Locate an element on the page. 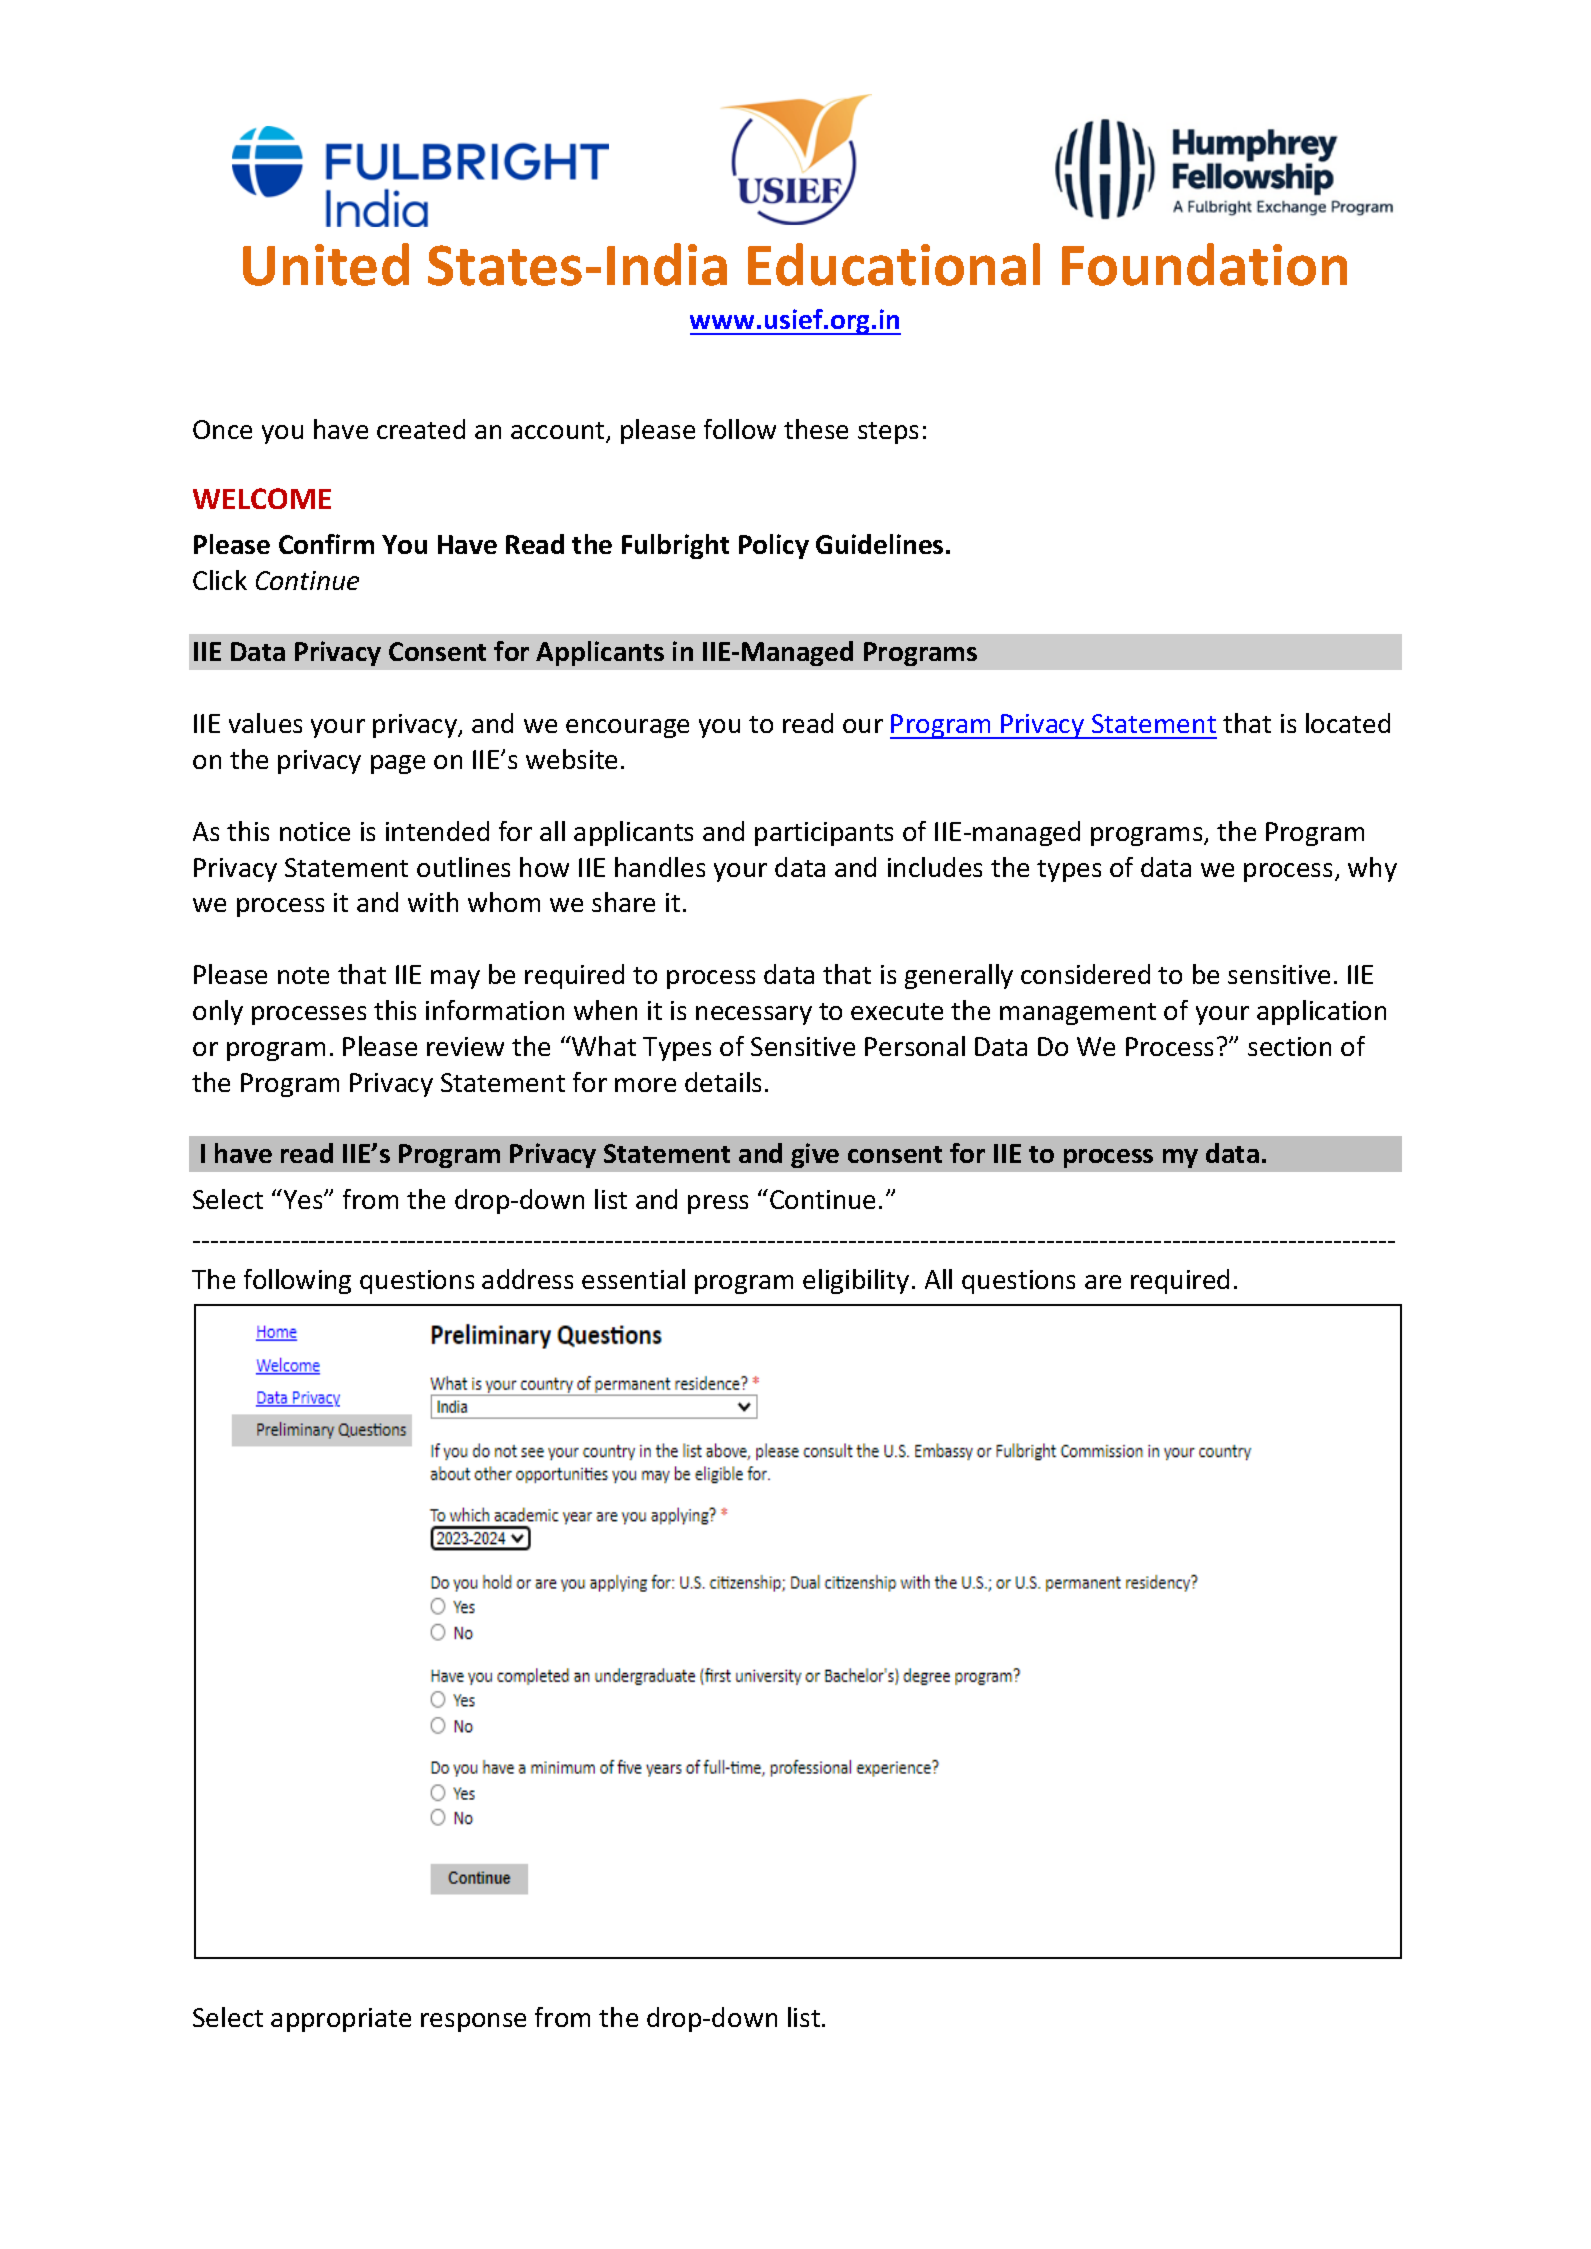 The image size is (1591, 2249). notice is located at coordinates (315, 831).
